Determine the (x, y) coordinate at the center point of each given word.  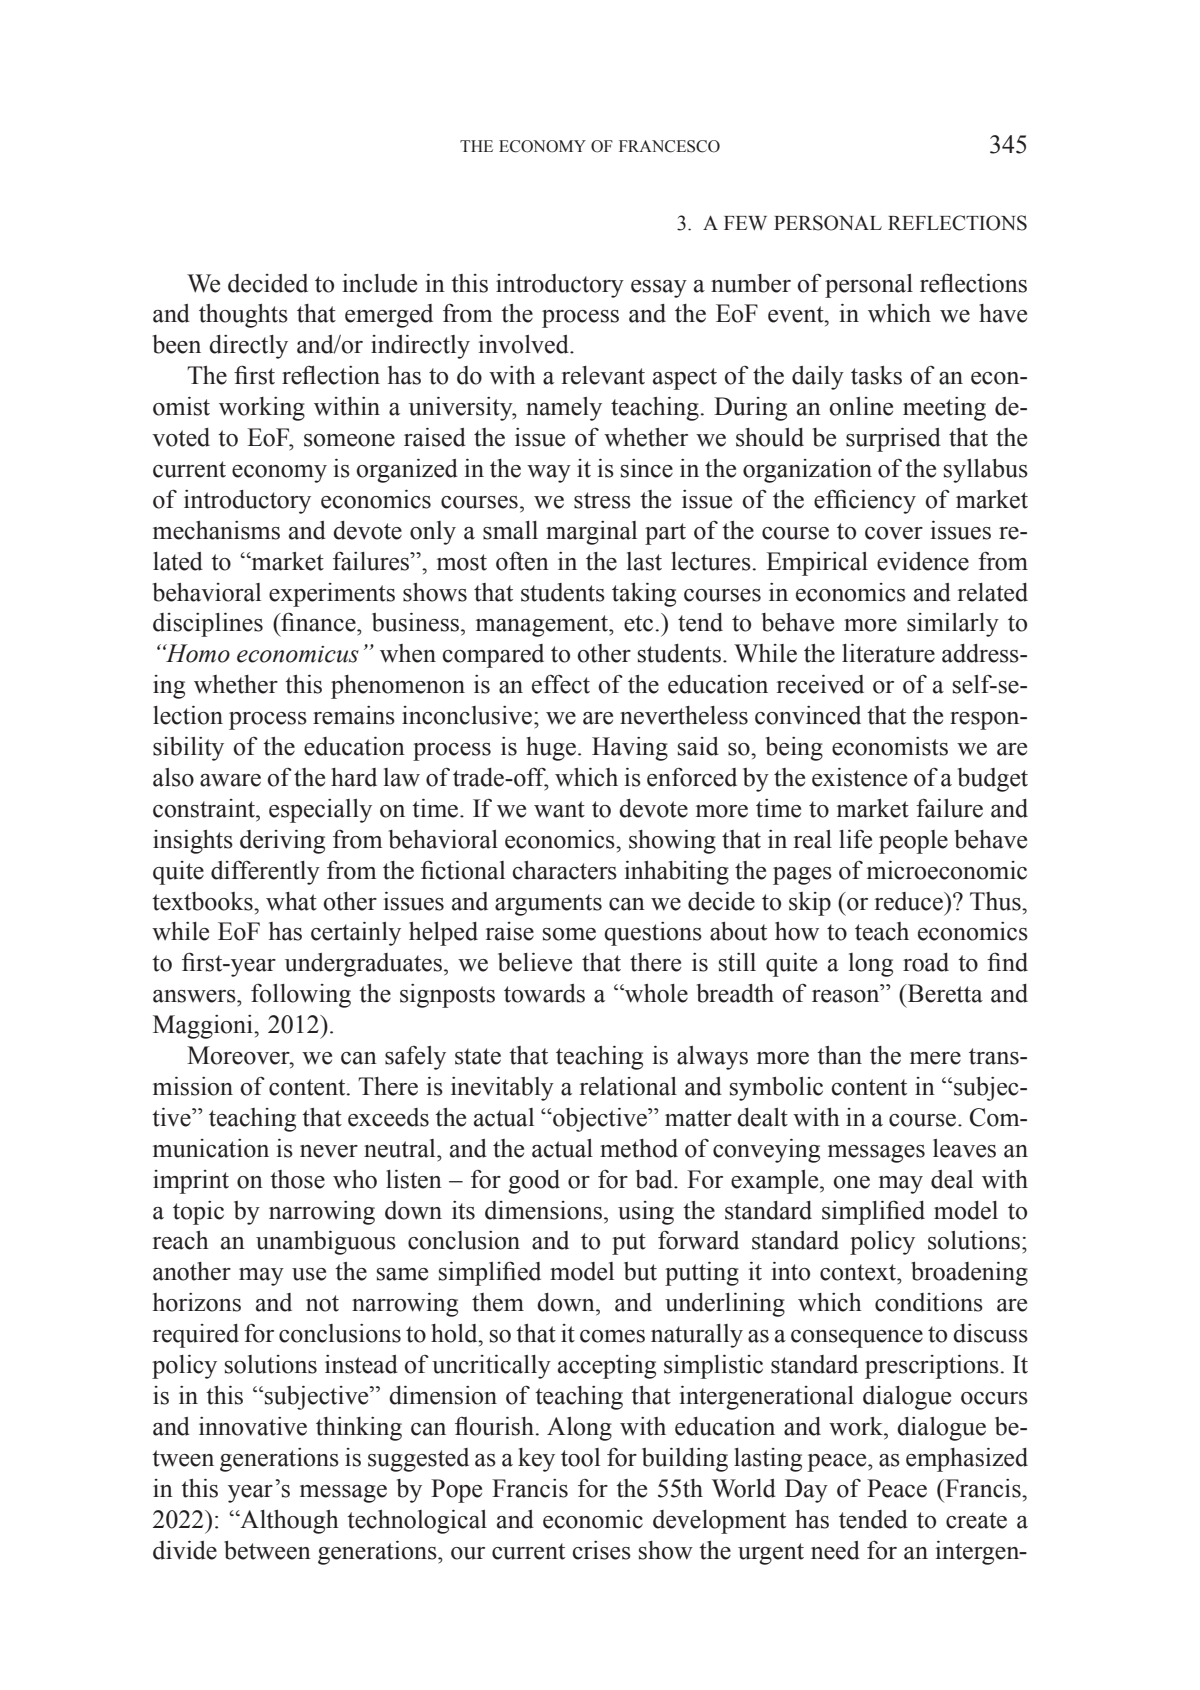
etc (638, 623)
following (301, 995)
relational (628, 1086)
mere (935, 1058)
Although (288, 1522)
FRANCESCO (669, 146)
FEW (745, 223)
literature (888, 653)
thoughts (243, 316)
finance (318, 622)
